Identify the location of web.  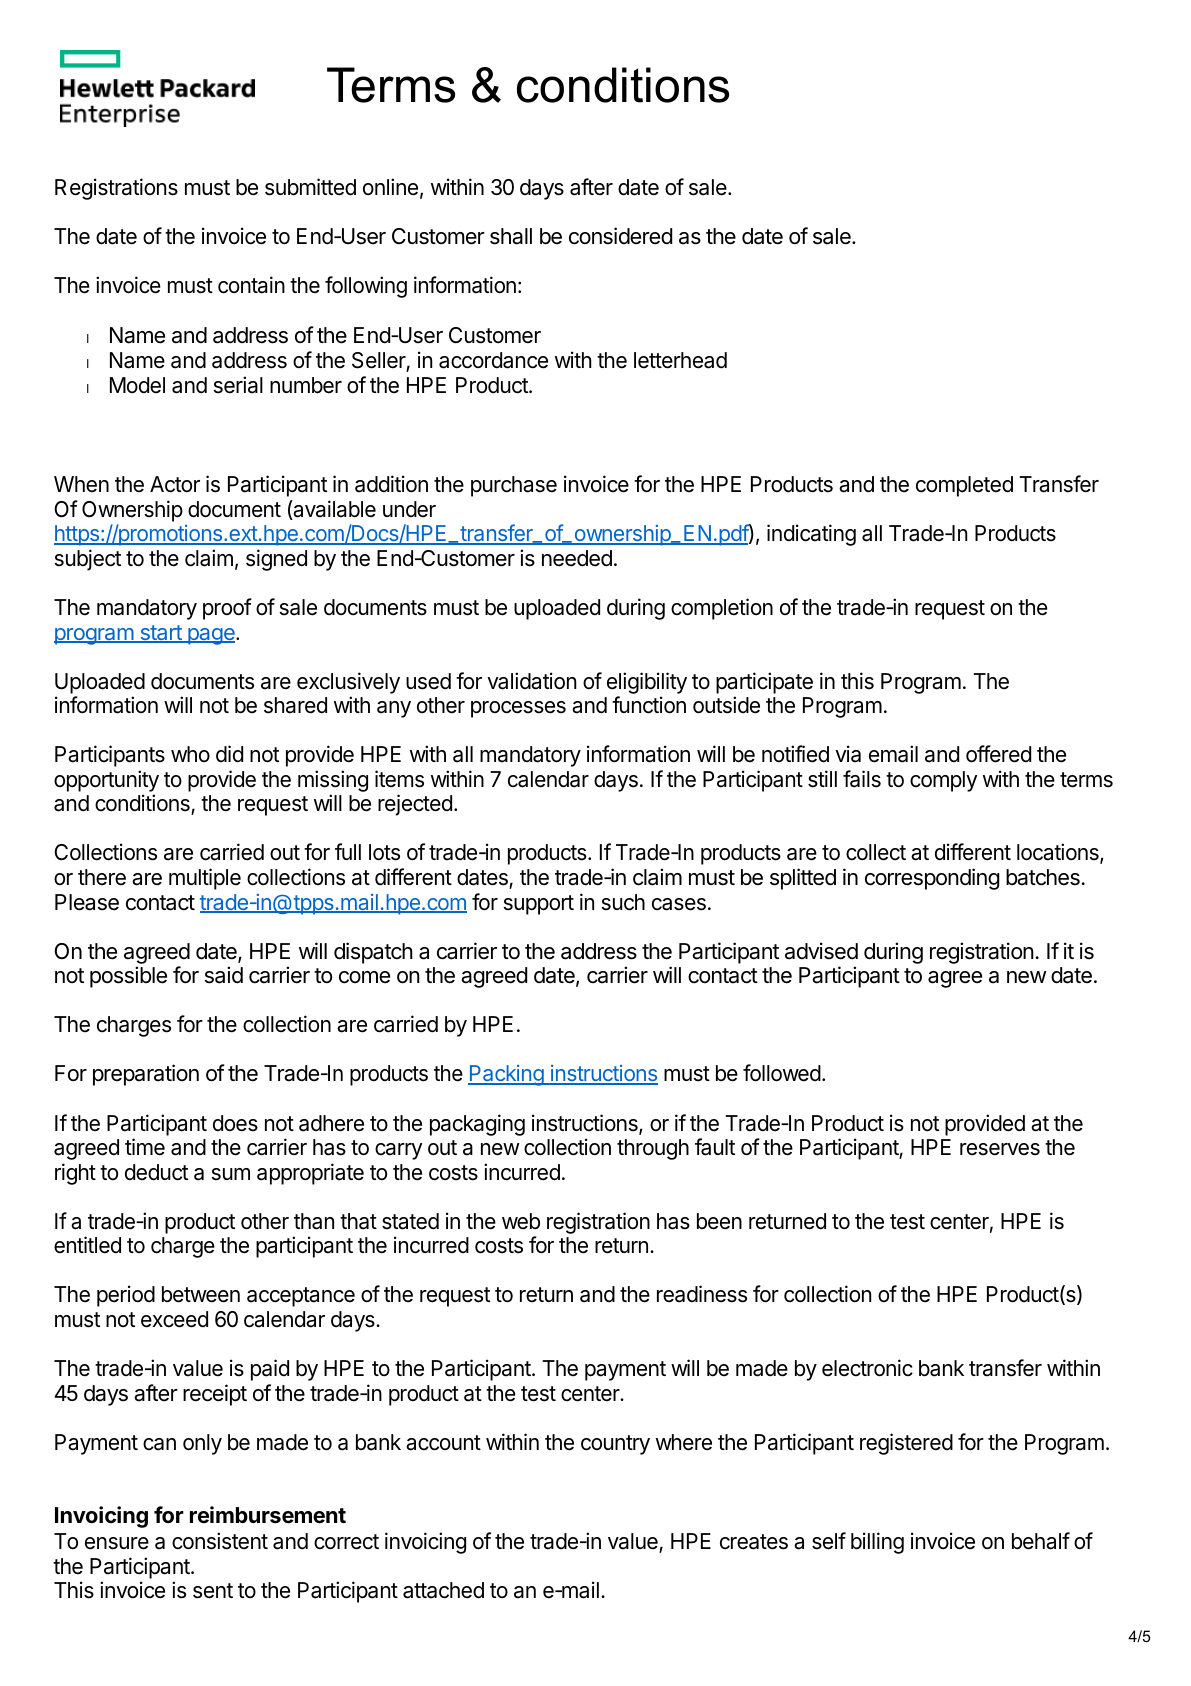
(521, 1221).
